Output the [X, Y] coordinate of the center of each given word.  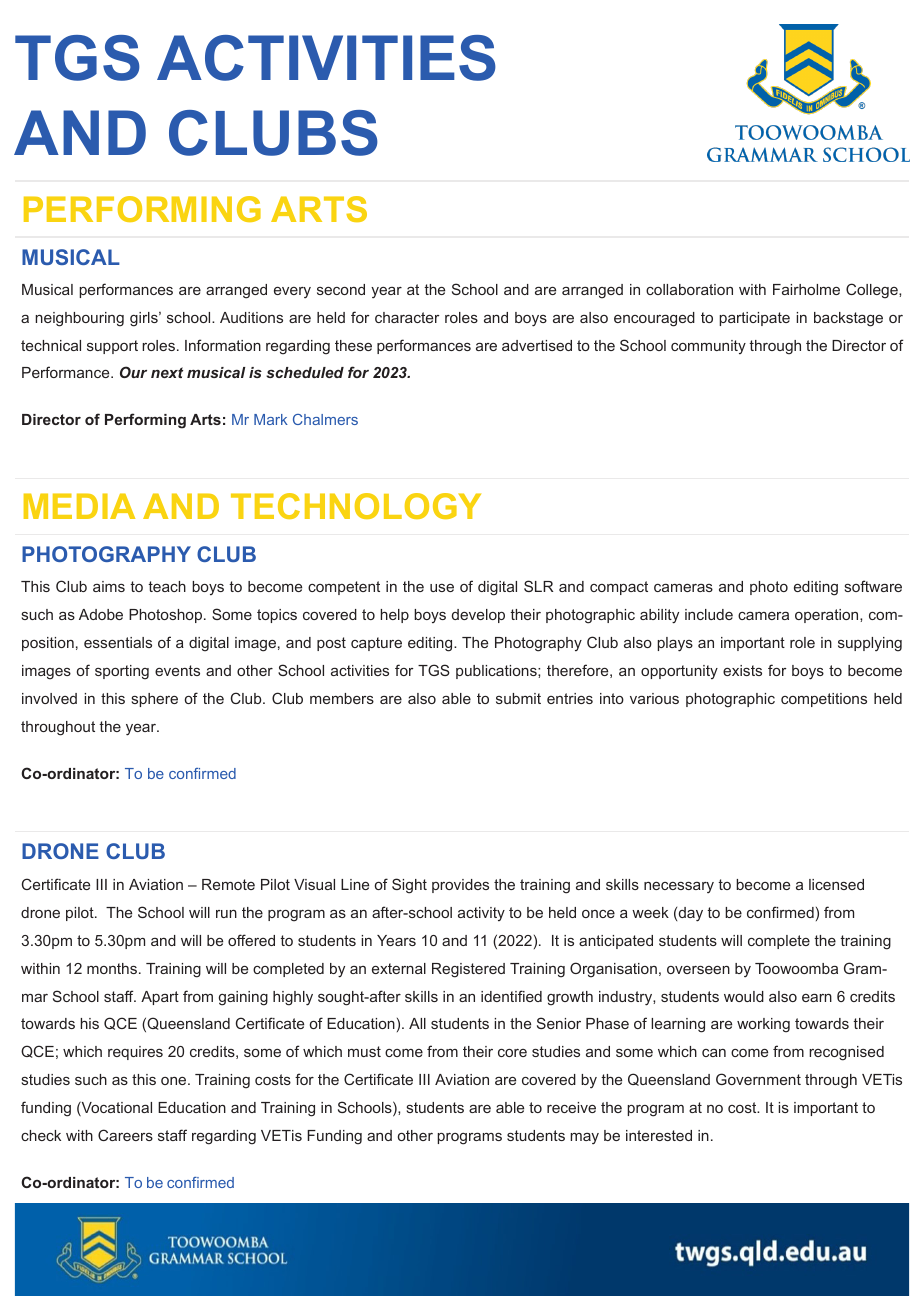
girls [145, 319]
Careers [125, 1135]
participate [754, 319]
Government [758, 1079]
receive [571, 1107]
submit [518, 698]
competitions [824, 700]
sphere [155, 700]
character [407, 317]
